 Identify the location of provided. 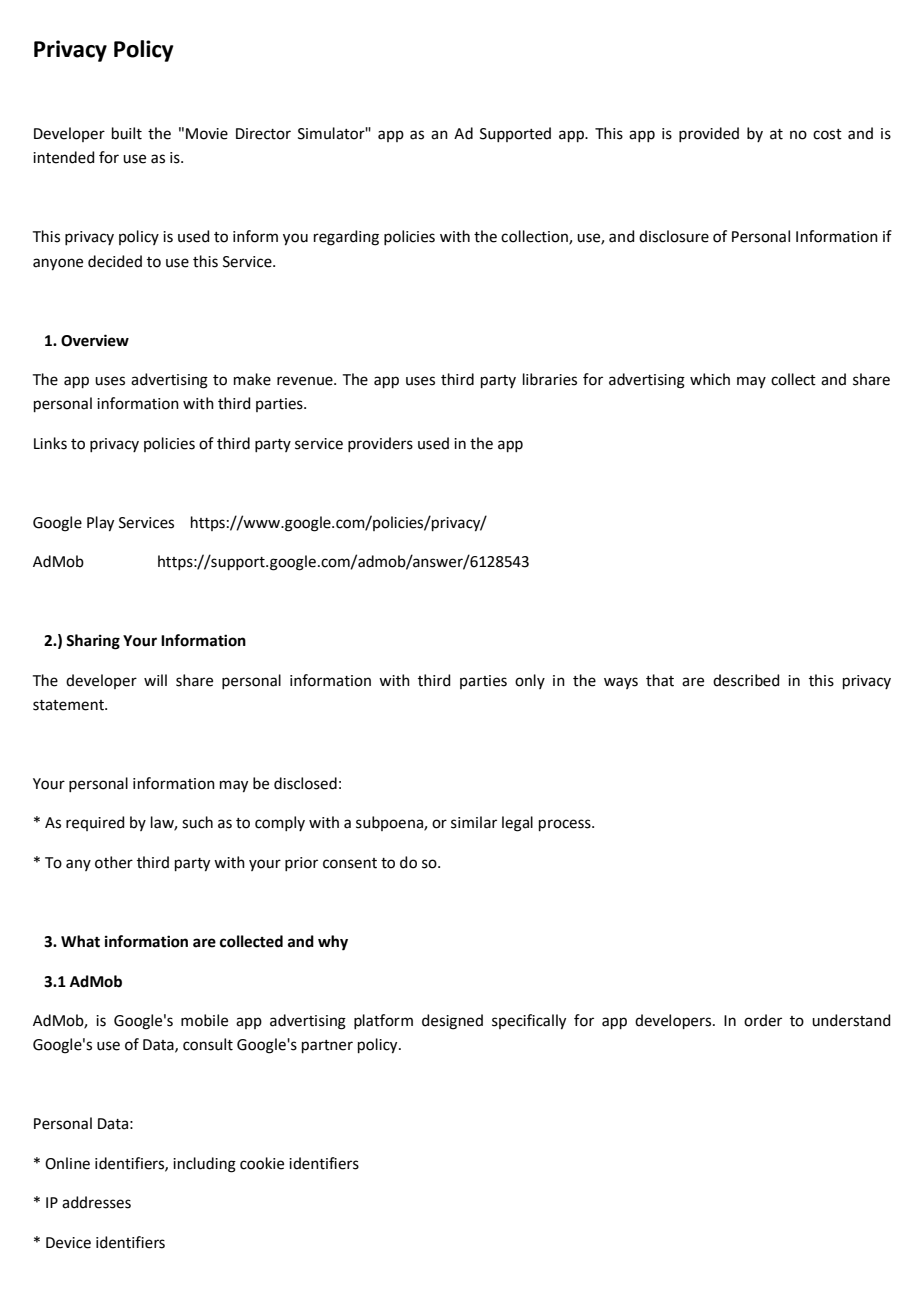
(709, 134).
